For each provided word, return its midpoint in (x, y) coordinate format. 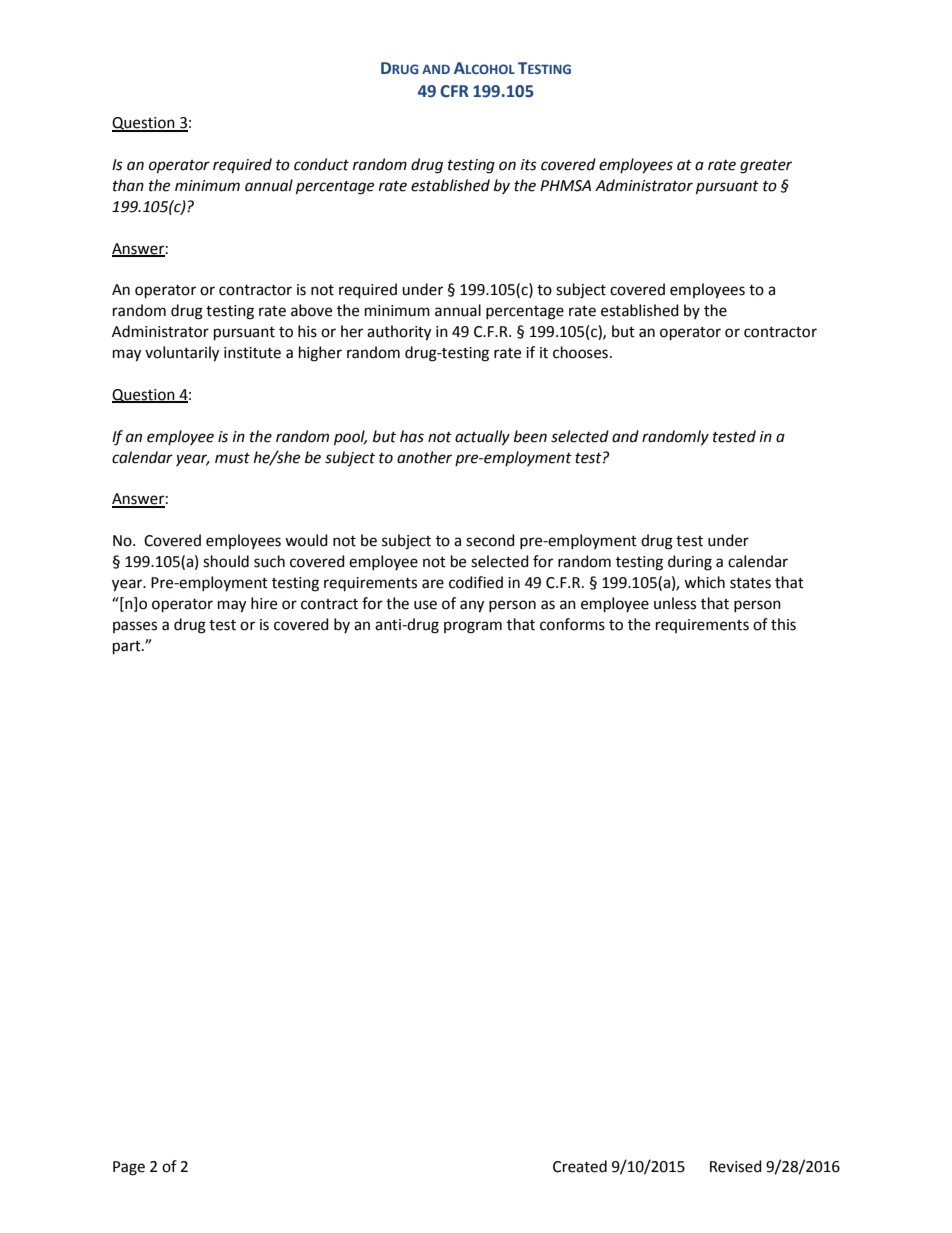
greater (766, 167)
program (473, 627)
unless (675, 603)
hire (264, 603)
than (128, 185)
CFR (454, 91)
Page (129, 1168)
